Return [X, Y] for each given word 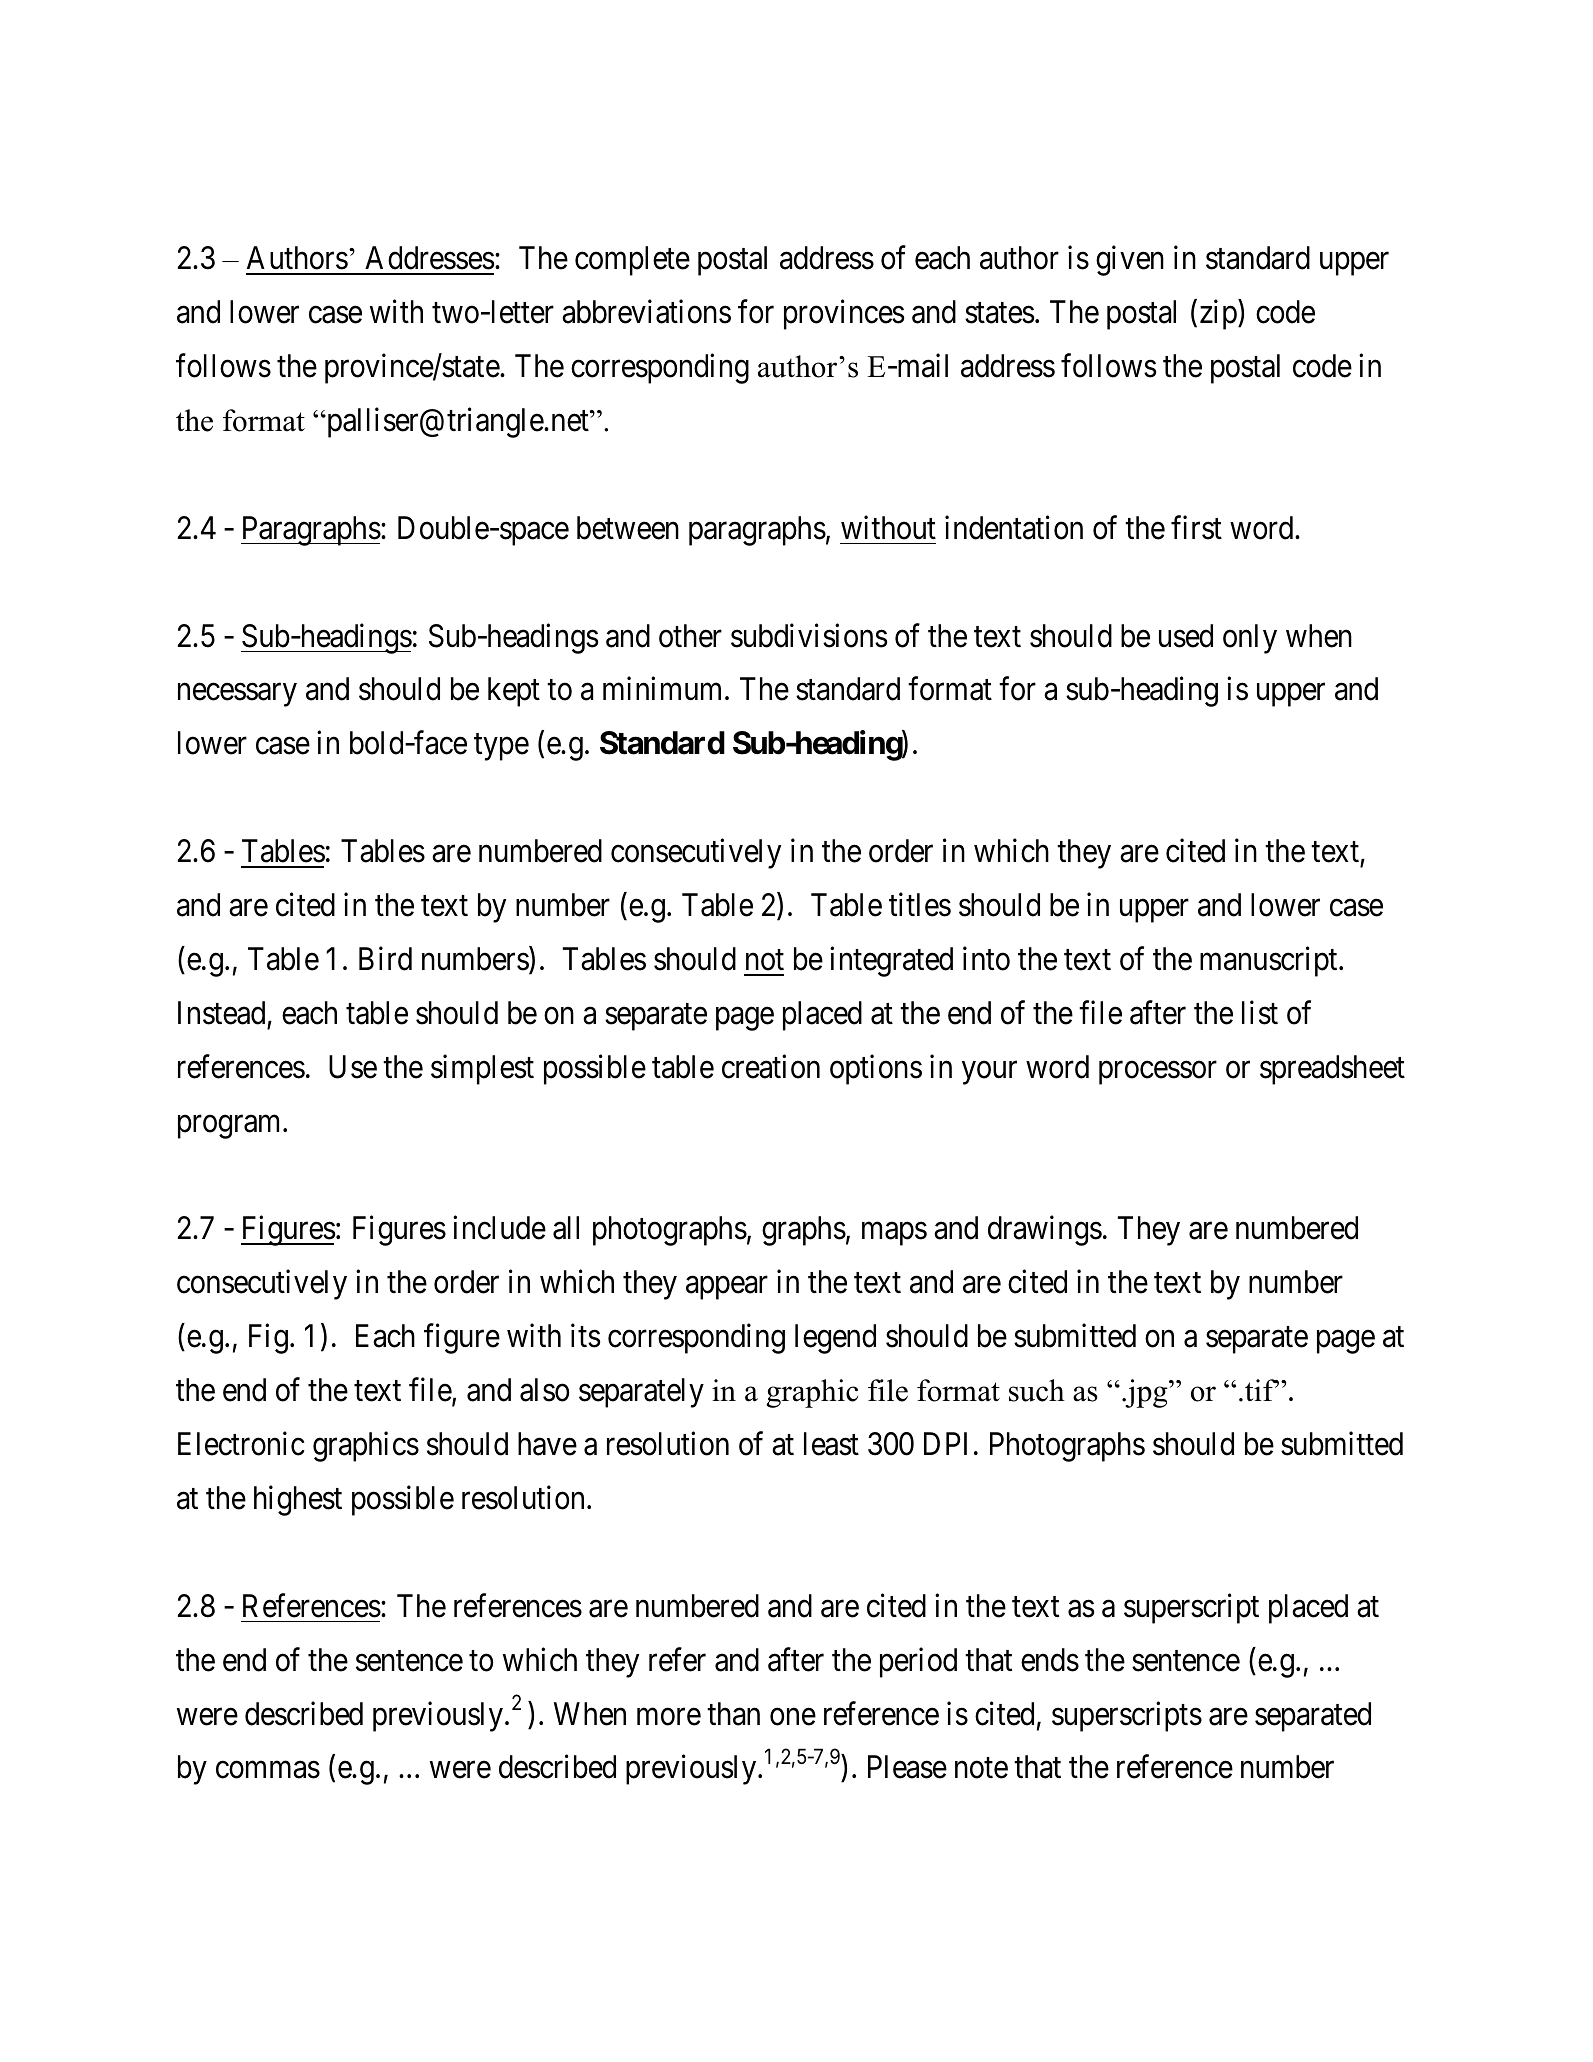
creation [771, 1066]
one [793, 1717]
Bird [385, 959]
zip [1219, 315]
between [628, 528]
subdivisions [809, 635]
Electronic [241, 1444]
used [1186, 636]
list [1260, 1012]
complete [632, 261]
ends [1050, 1660]
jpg [1146, 1393]
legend [835, 1339]
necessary [237, 695]
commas [268, 1770]
